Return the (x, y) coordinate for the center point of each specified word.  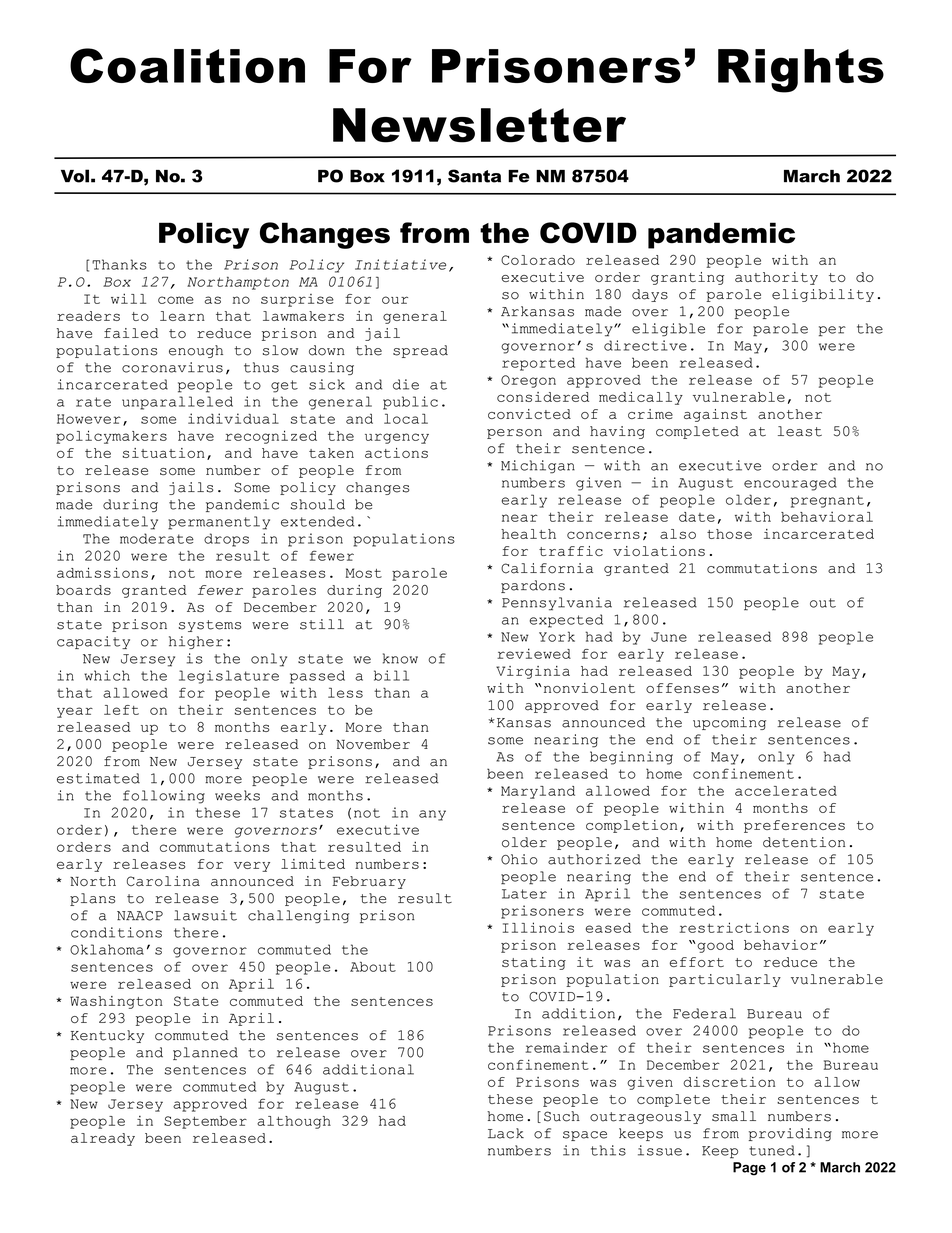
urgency (397, 438)
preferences (794, 826)
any (432, 815)
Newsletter (479, 125)
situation (164, 453)
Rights (801, 71)
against (715, 415)
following (164, 797)
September (205, 1122)
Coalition (187, 65)
